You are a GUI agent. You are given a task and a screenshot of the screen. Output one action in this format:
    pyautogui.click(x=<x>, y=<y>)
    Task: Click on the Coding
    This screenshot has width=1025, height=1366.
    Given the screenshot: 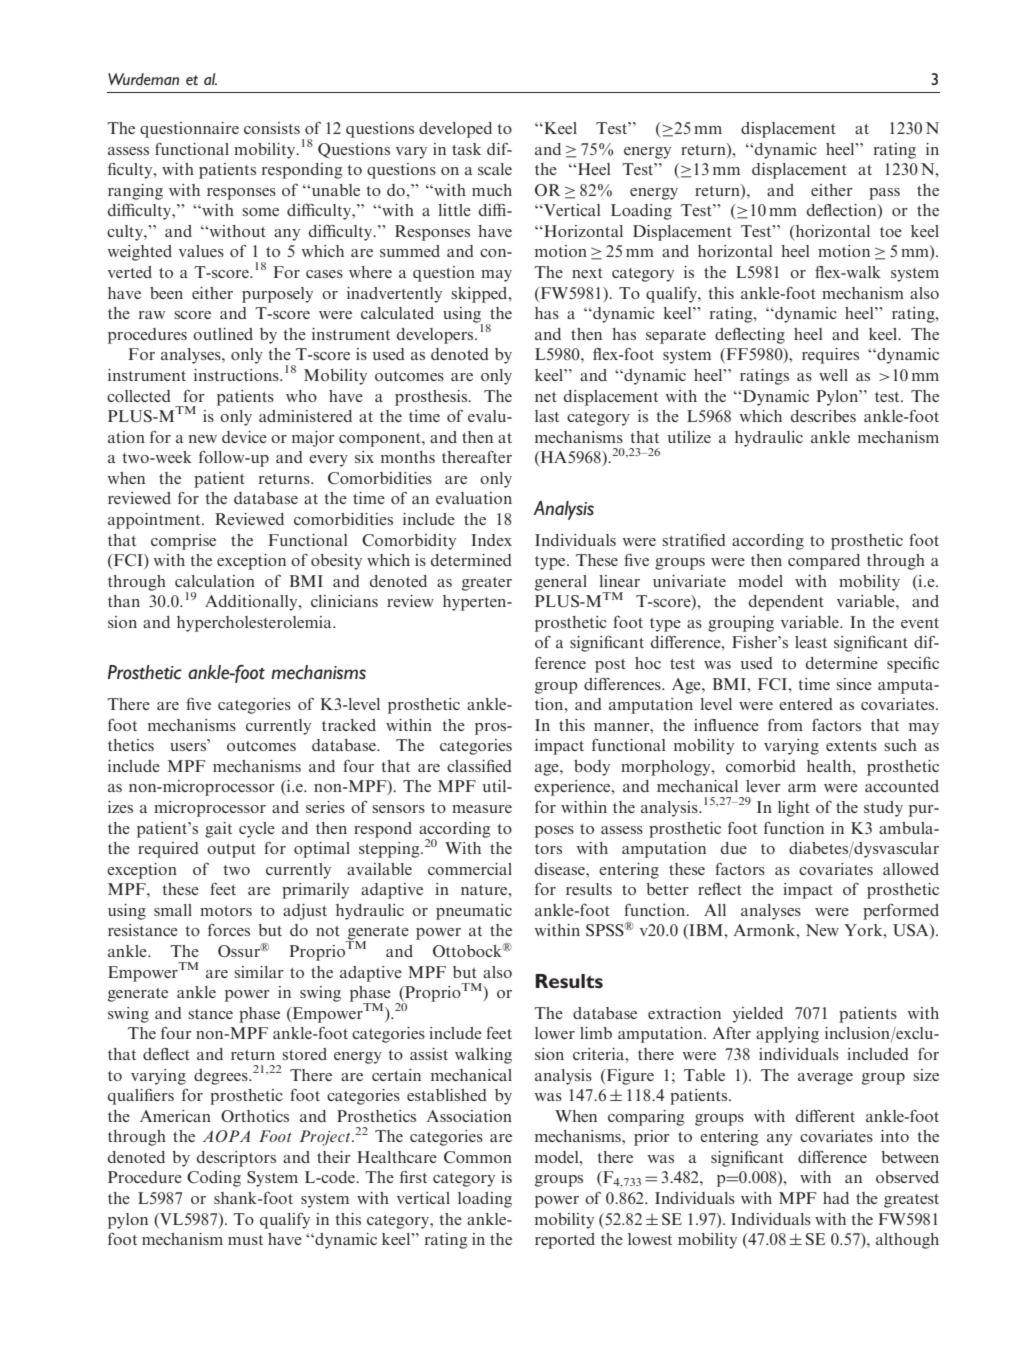 What is the action you would take?
    pyautogui.click(x=214, y=1179)
